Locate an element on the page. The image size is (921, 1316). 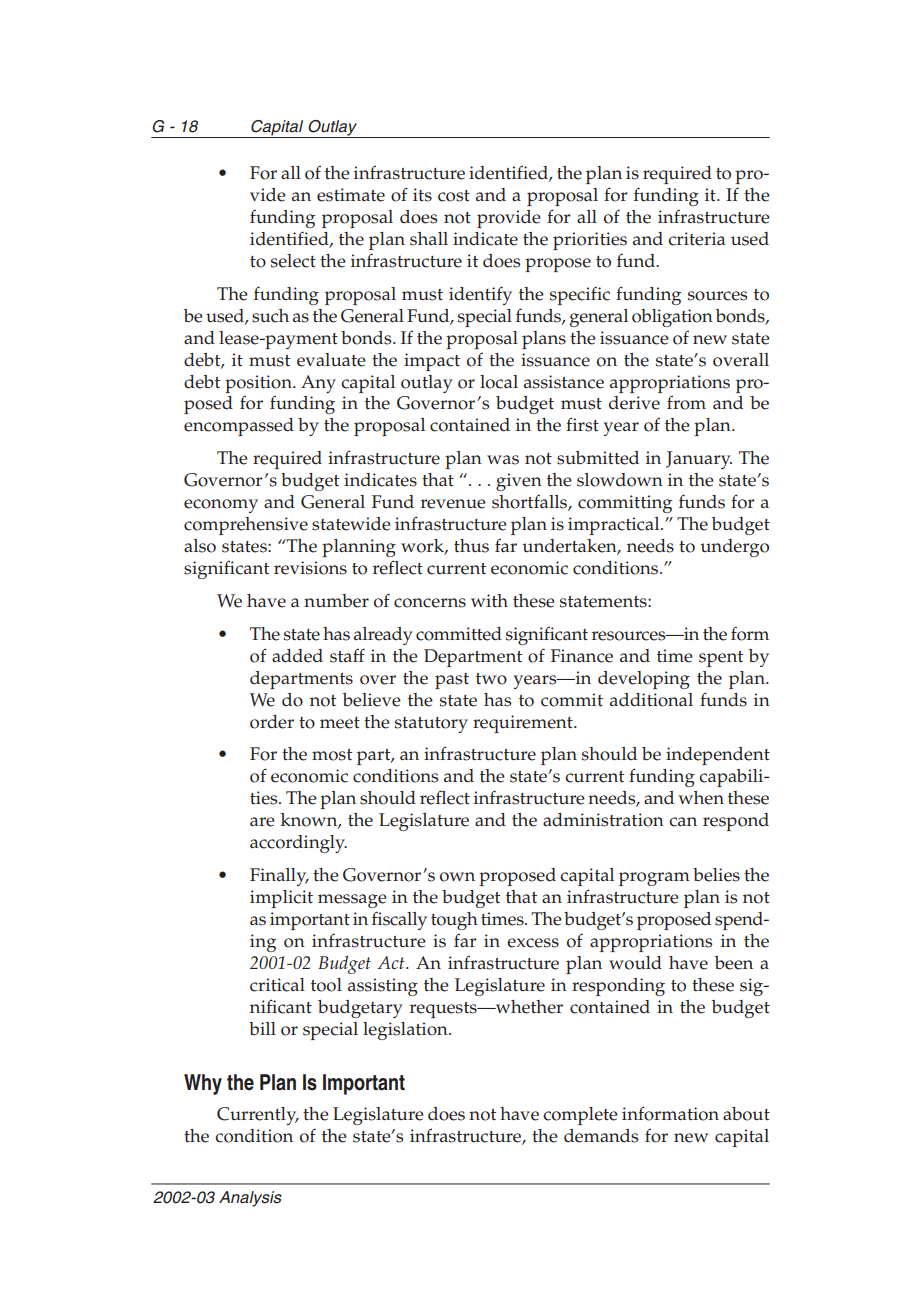
added is located at coordinates (297, 656).
